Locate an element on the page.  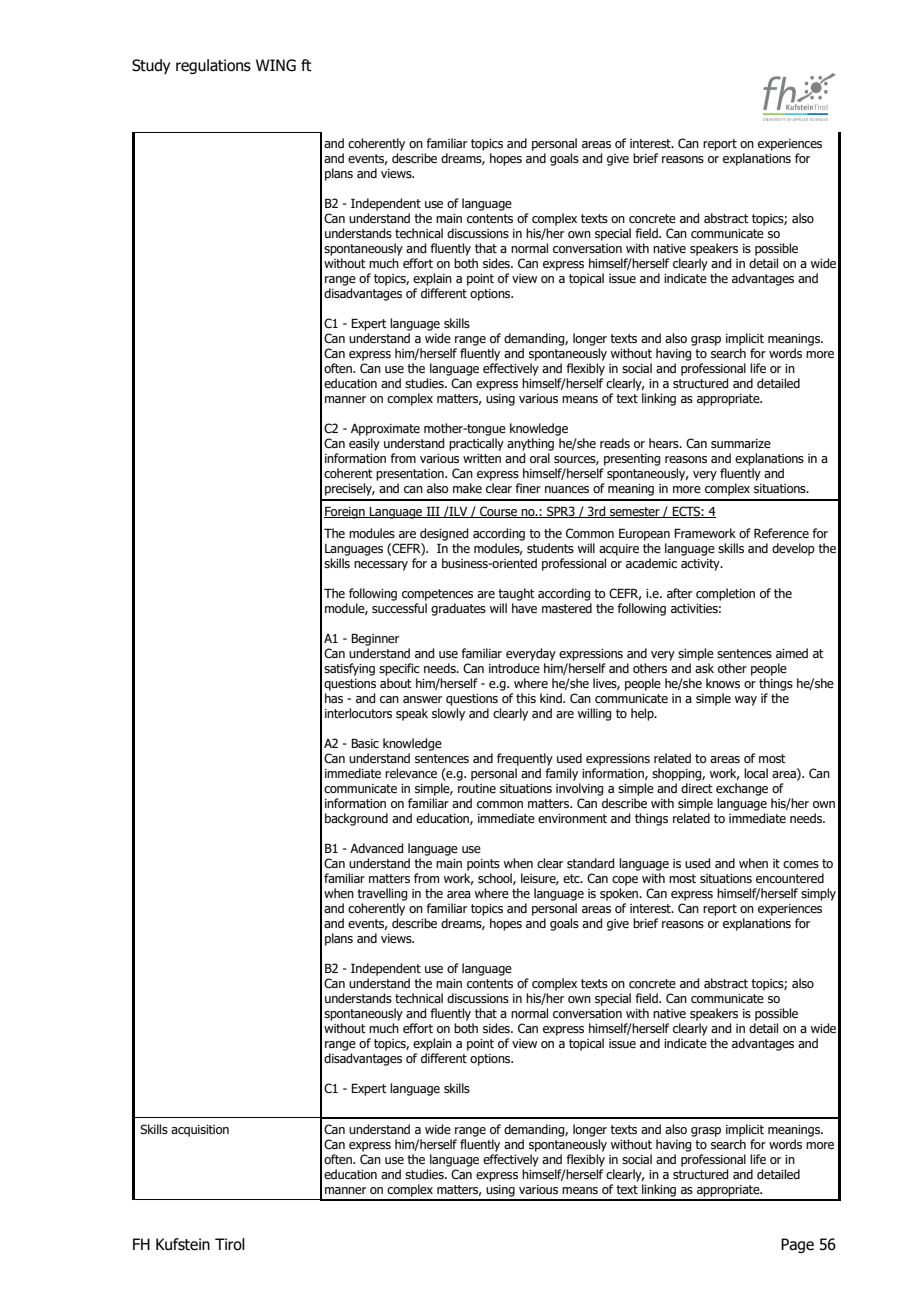
Foreign is located at coordinates (345, 512).
